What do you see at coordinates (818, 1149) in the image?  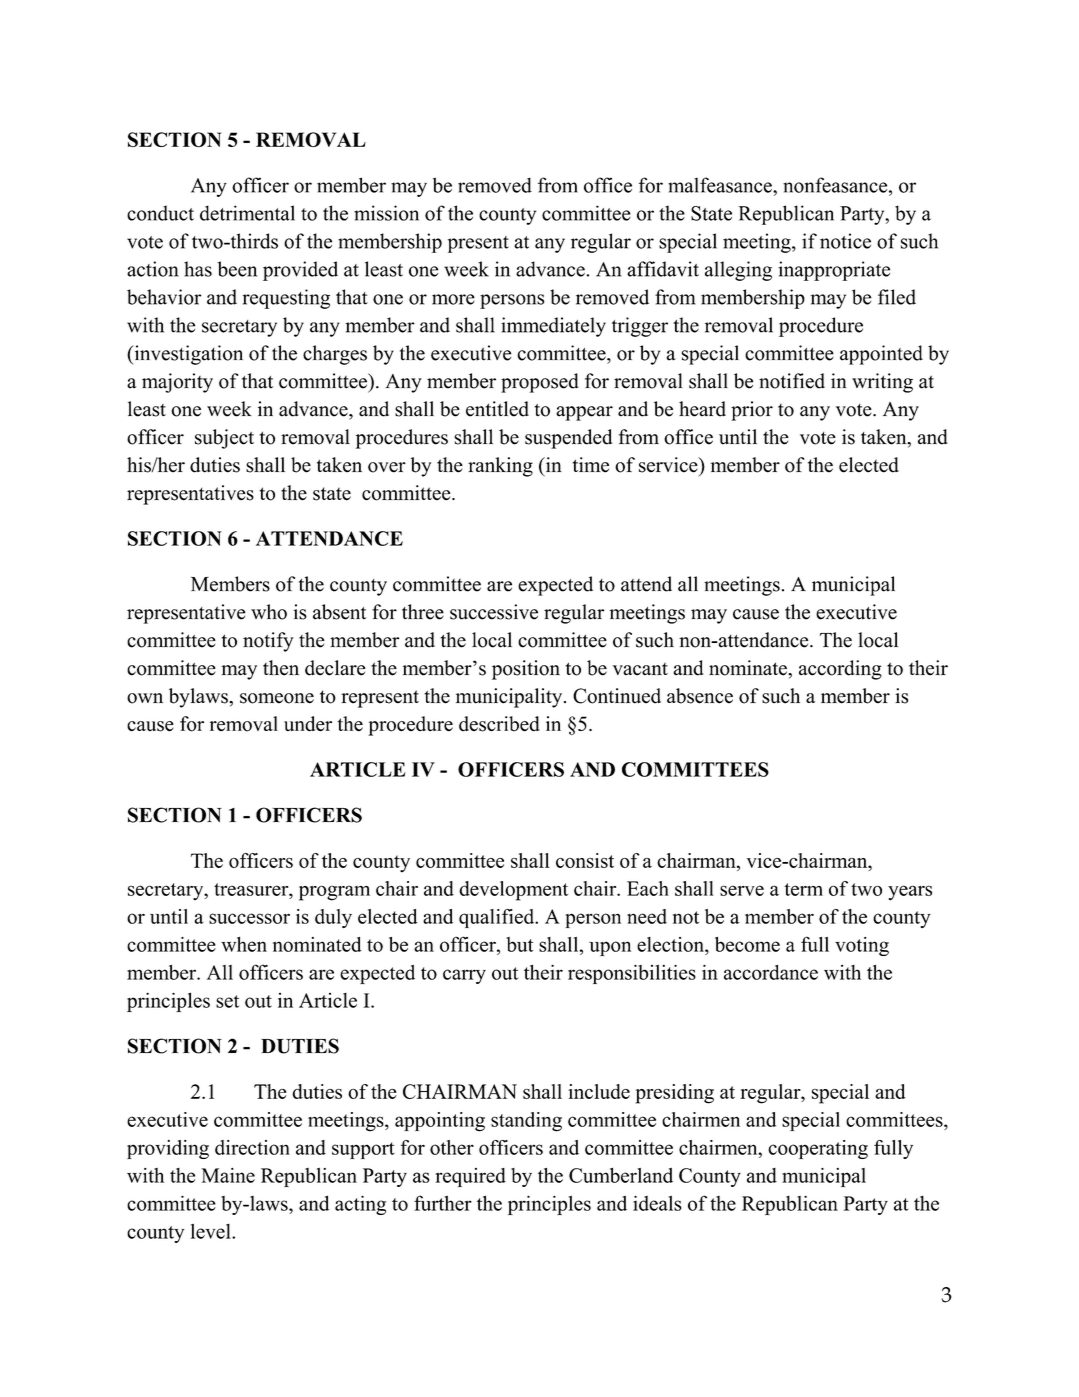 I see `cooperating` at bounding box center [818, 1149].
